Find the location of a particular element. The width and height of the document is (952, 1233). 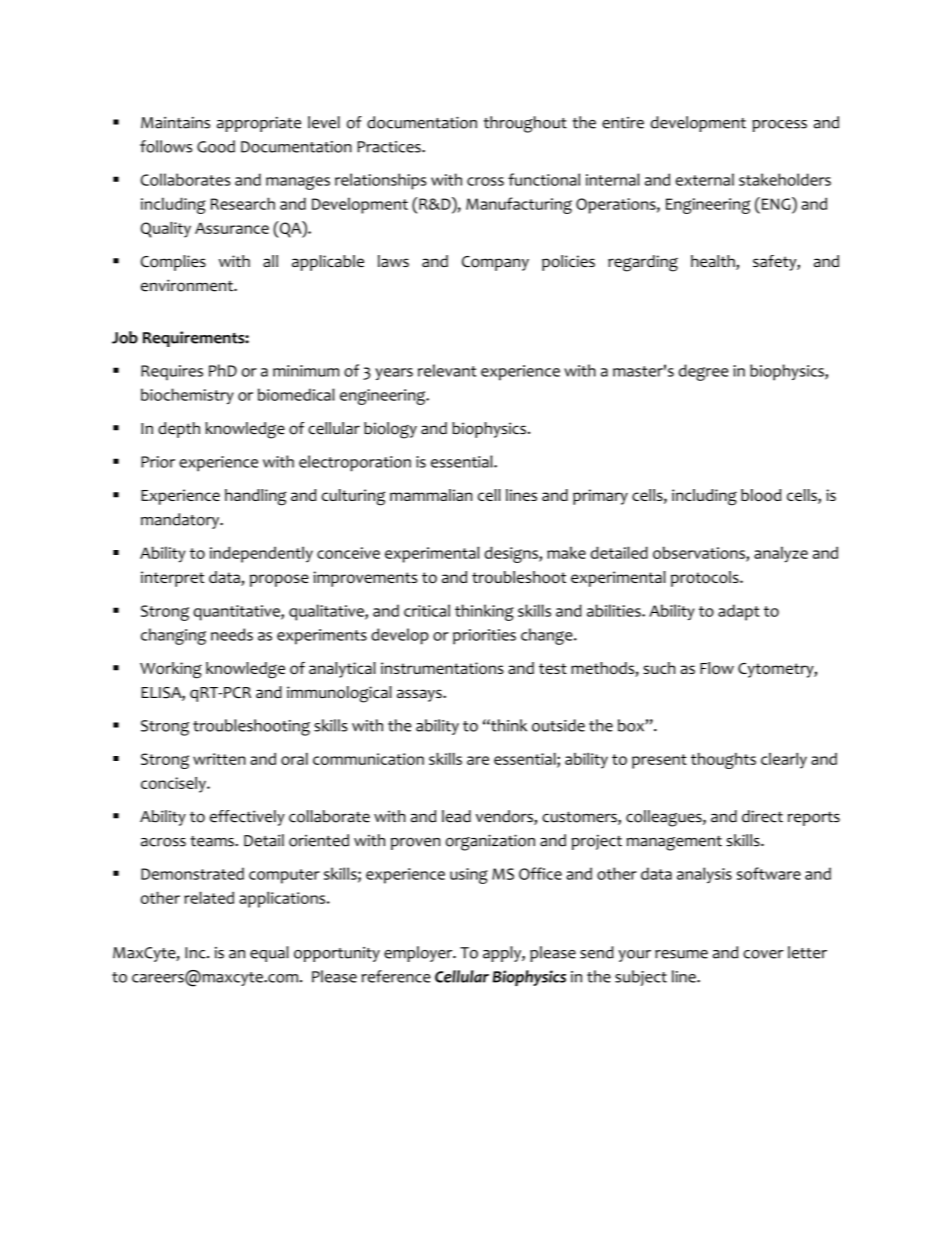

employer is located at coordinates (419, 954).
